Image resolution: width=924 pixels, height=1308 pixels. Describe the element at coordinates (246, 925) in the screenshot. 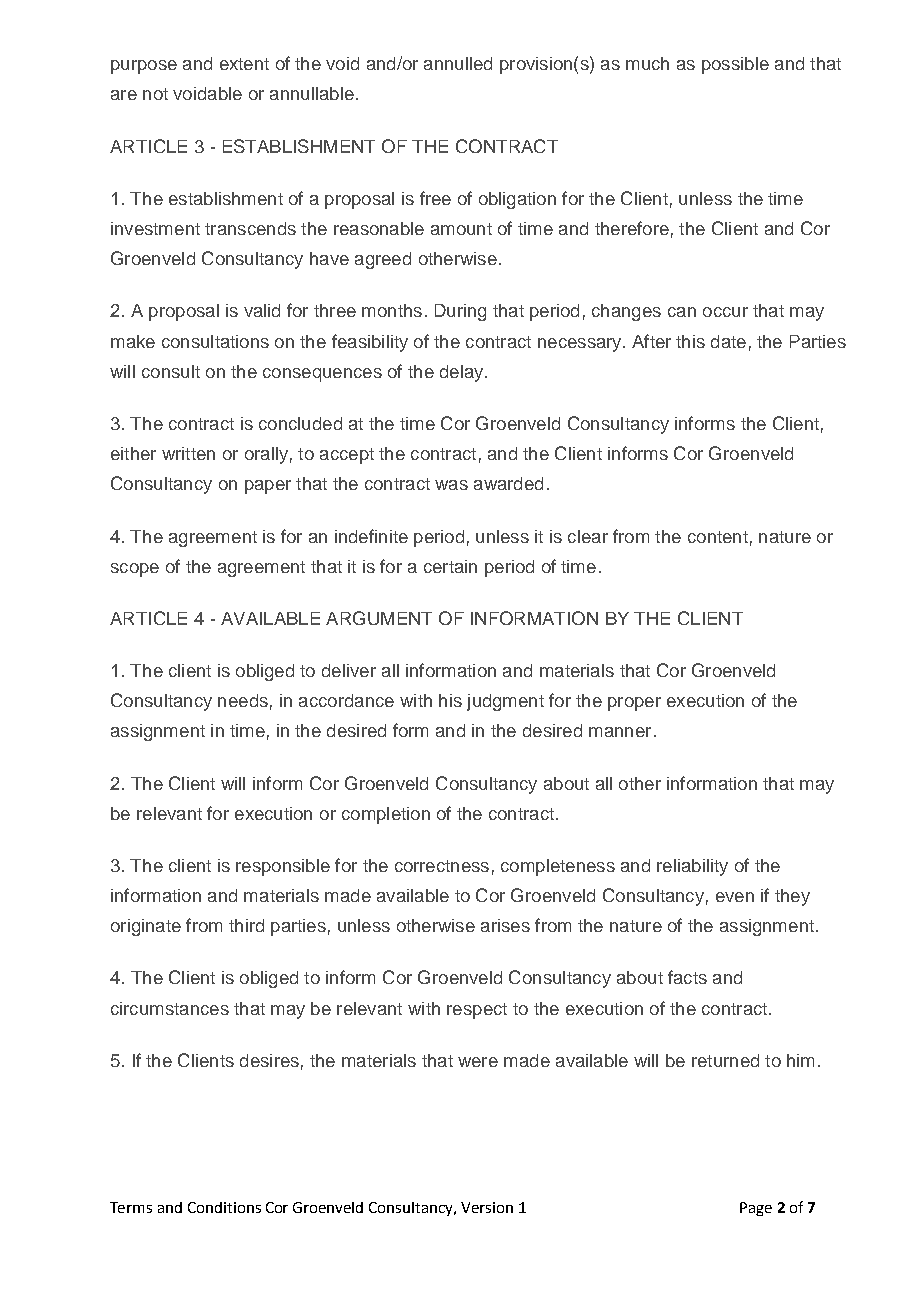

I see `third` at that location.
